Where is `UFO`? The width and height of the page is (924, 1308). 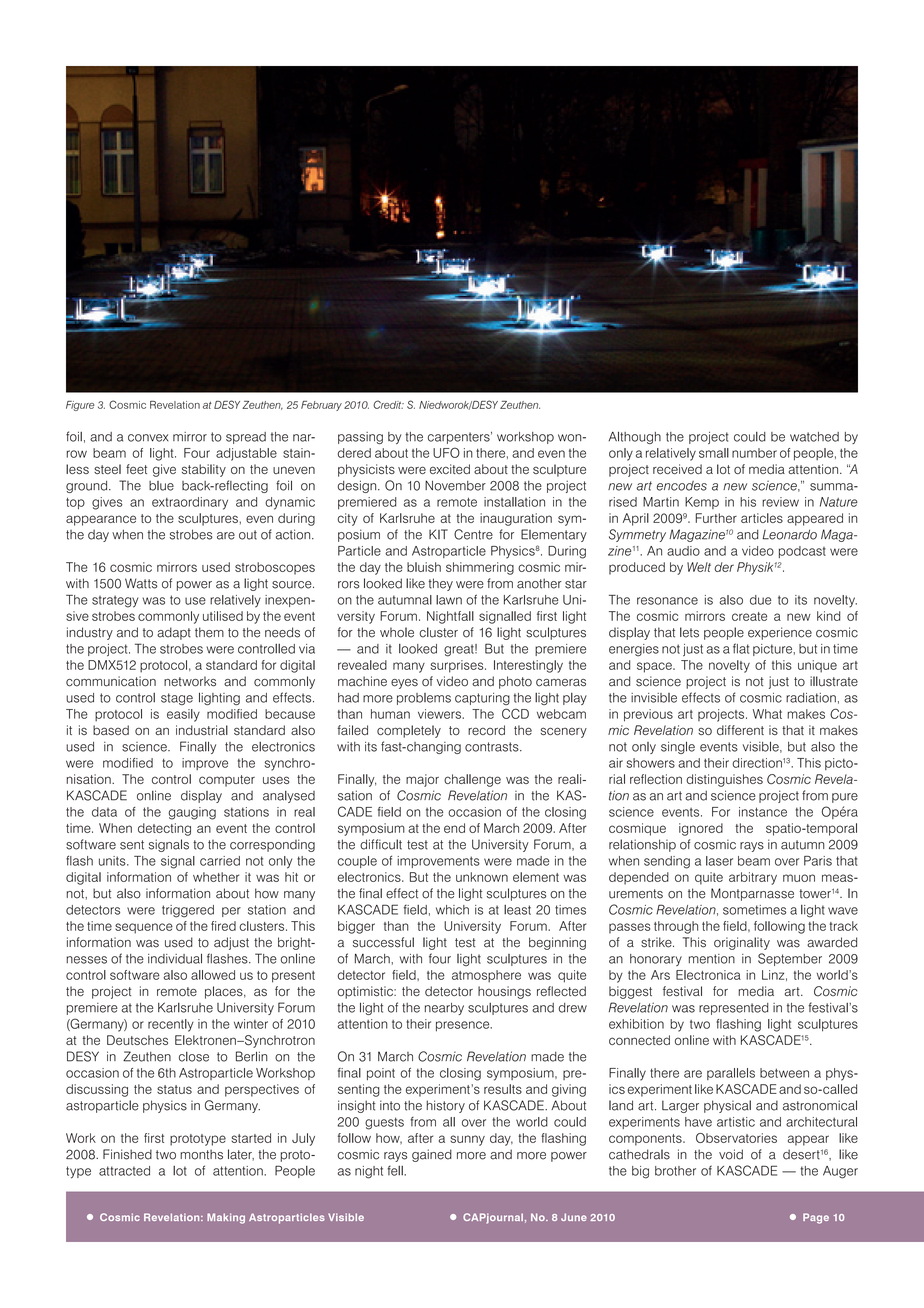
UFO is located at coordinates (446, 452).
